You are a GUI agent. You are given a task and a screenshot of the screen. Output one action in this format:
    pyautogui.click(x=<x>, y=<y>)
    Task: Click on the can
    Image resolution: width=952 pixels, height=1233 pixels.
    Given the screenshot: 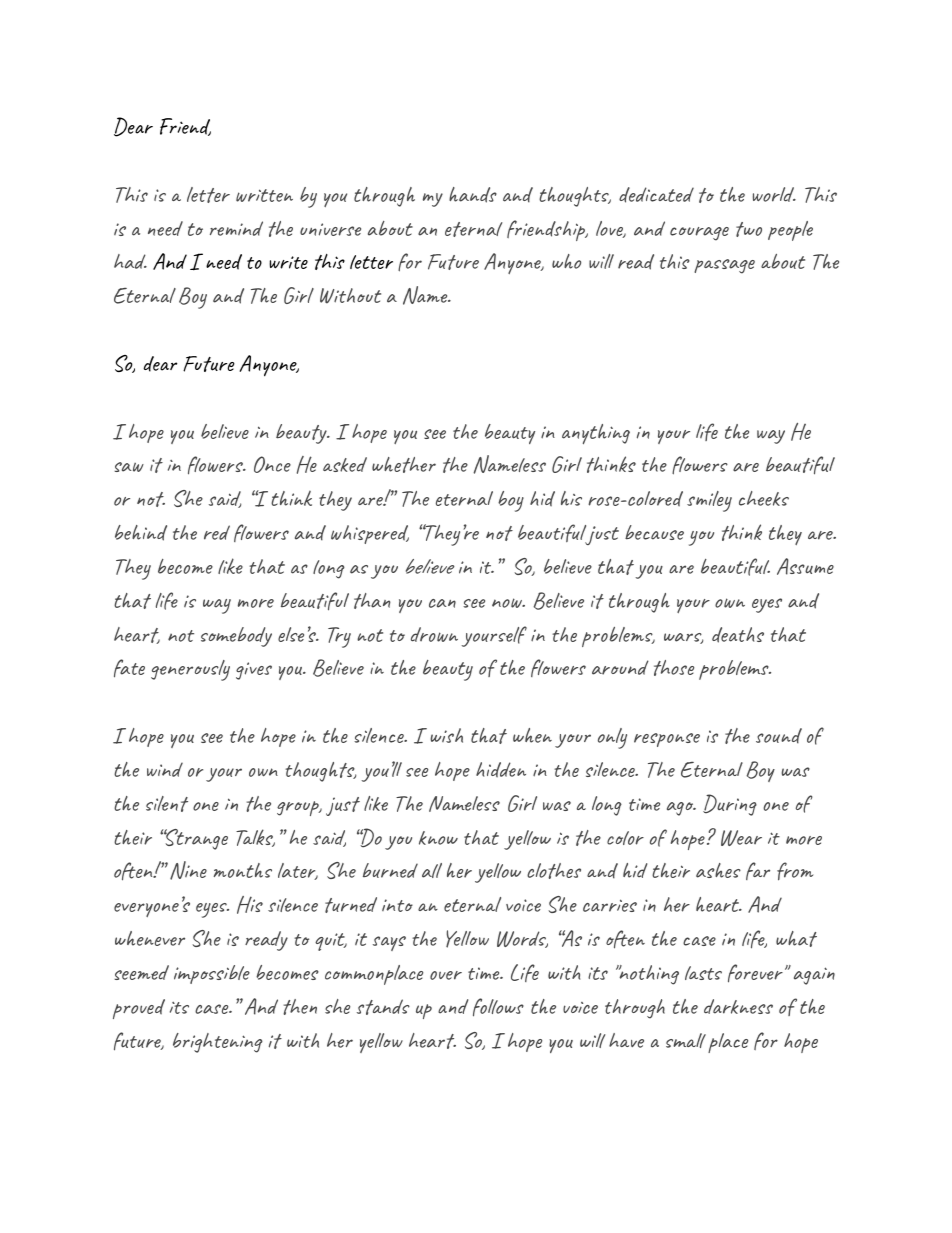 What is the action you would take?
    pyautogui.click(x=442, y=603)
